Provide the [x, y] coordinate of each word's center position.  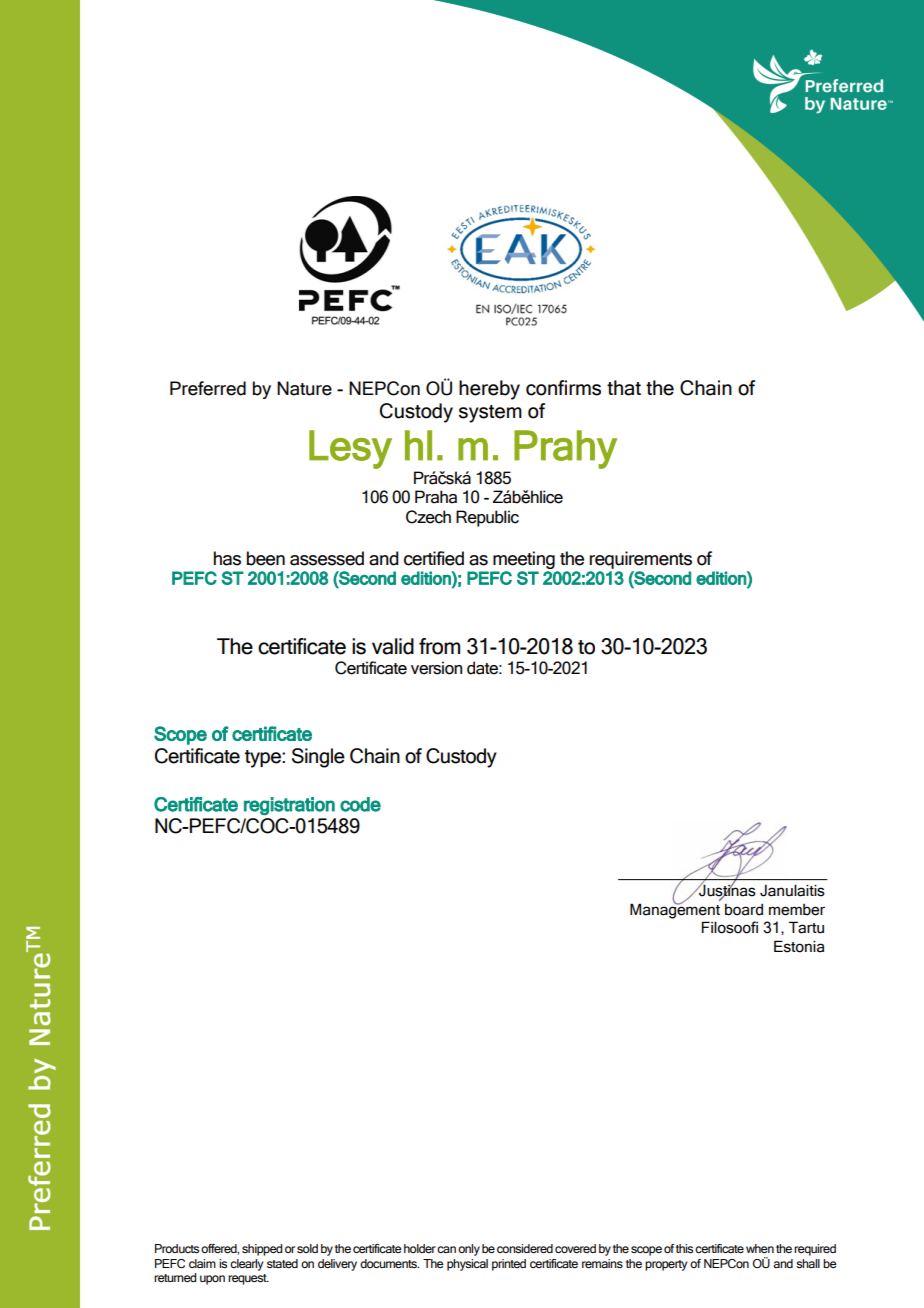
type [264, 759]
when [760, 1248]
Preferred [208, 388]
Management [675, 910]
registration [289, 806]
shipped [262, 1250]
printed [509, 1265]
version [436, 668]
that [624, 388]
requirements [641, 560]
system [490, 414]
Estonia [799, 946]
